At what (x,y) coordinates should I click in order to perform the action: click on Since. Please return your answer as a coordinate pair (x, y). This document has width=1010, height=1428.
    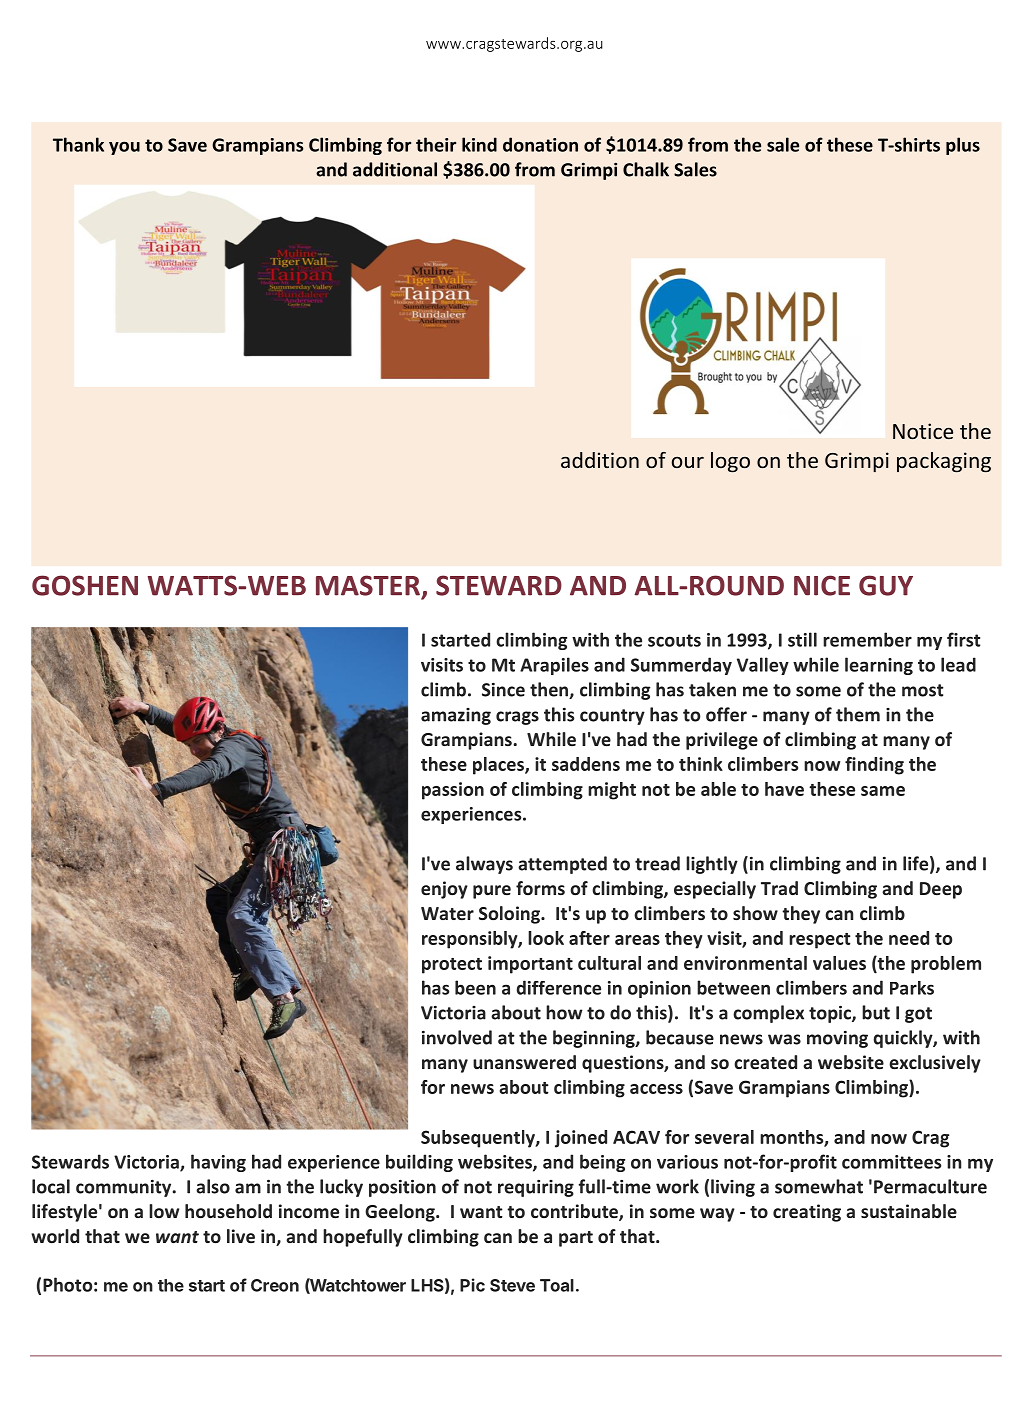
    Looking at the image, I should click on (503, 690).
